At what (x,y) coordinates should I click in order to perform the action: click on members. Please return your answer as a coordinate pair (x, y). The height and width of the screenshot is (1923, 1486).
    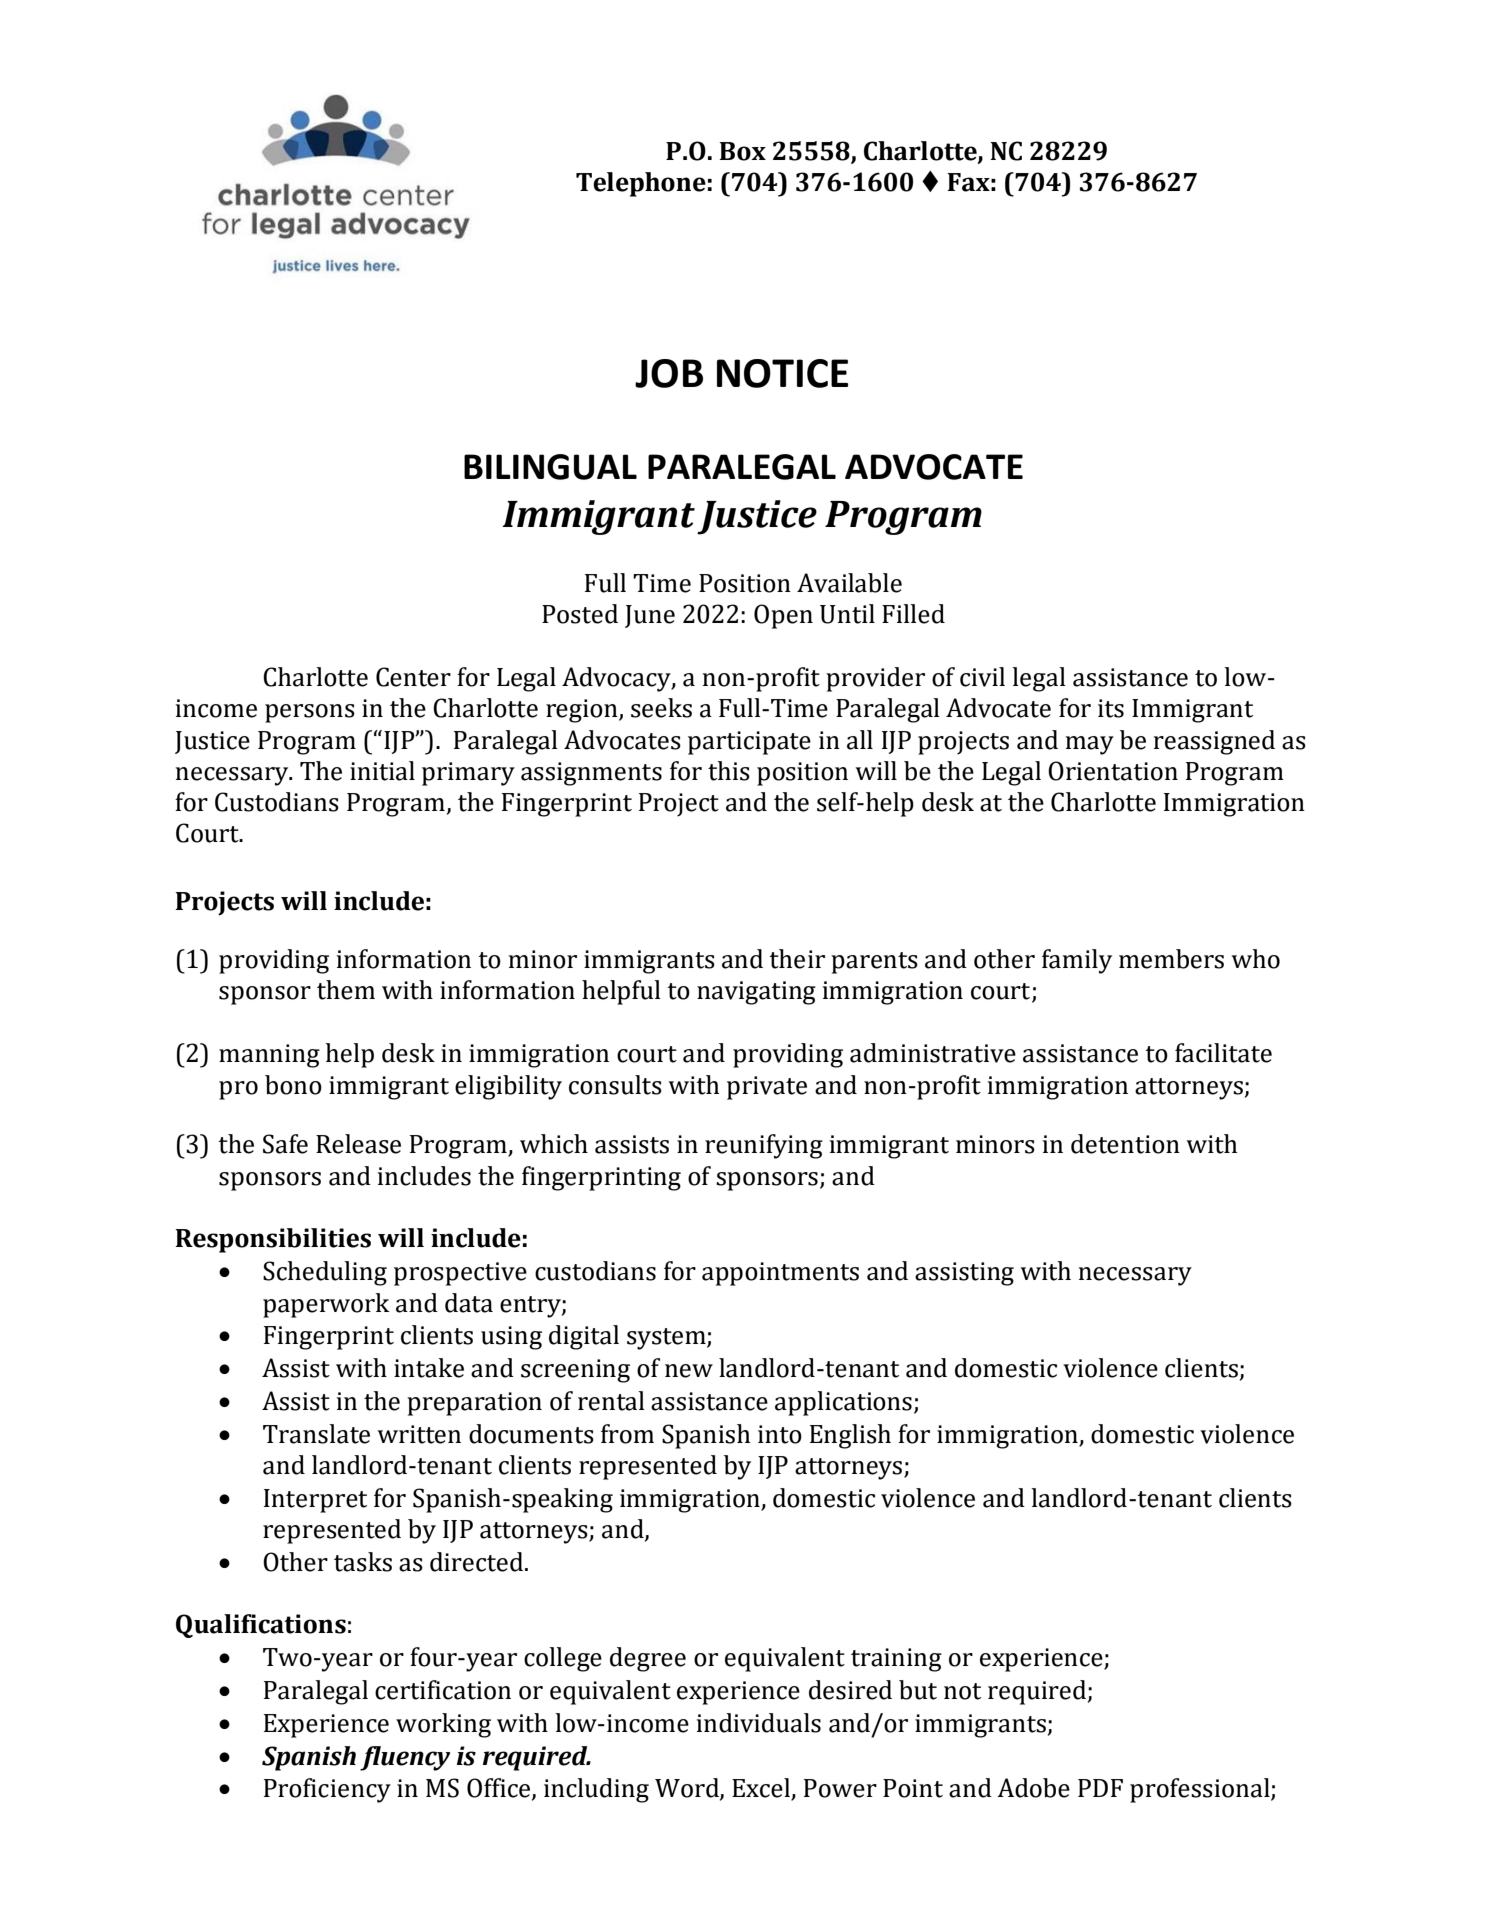
    Looking at the image, I should click on (1171, 959).
